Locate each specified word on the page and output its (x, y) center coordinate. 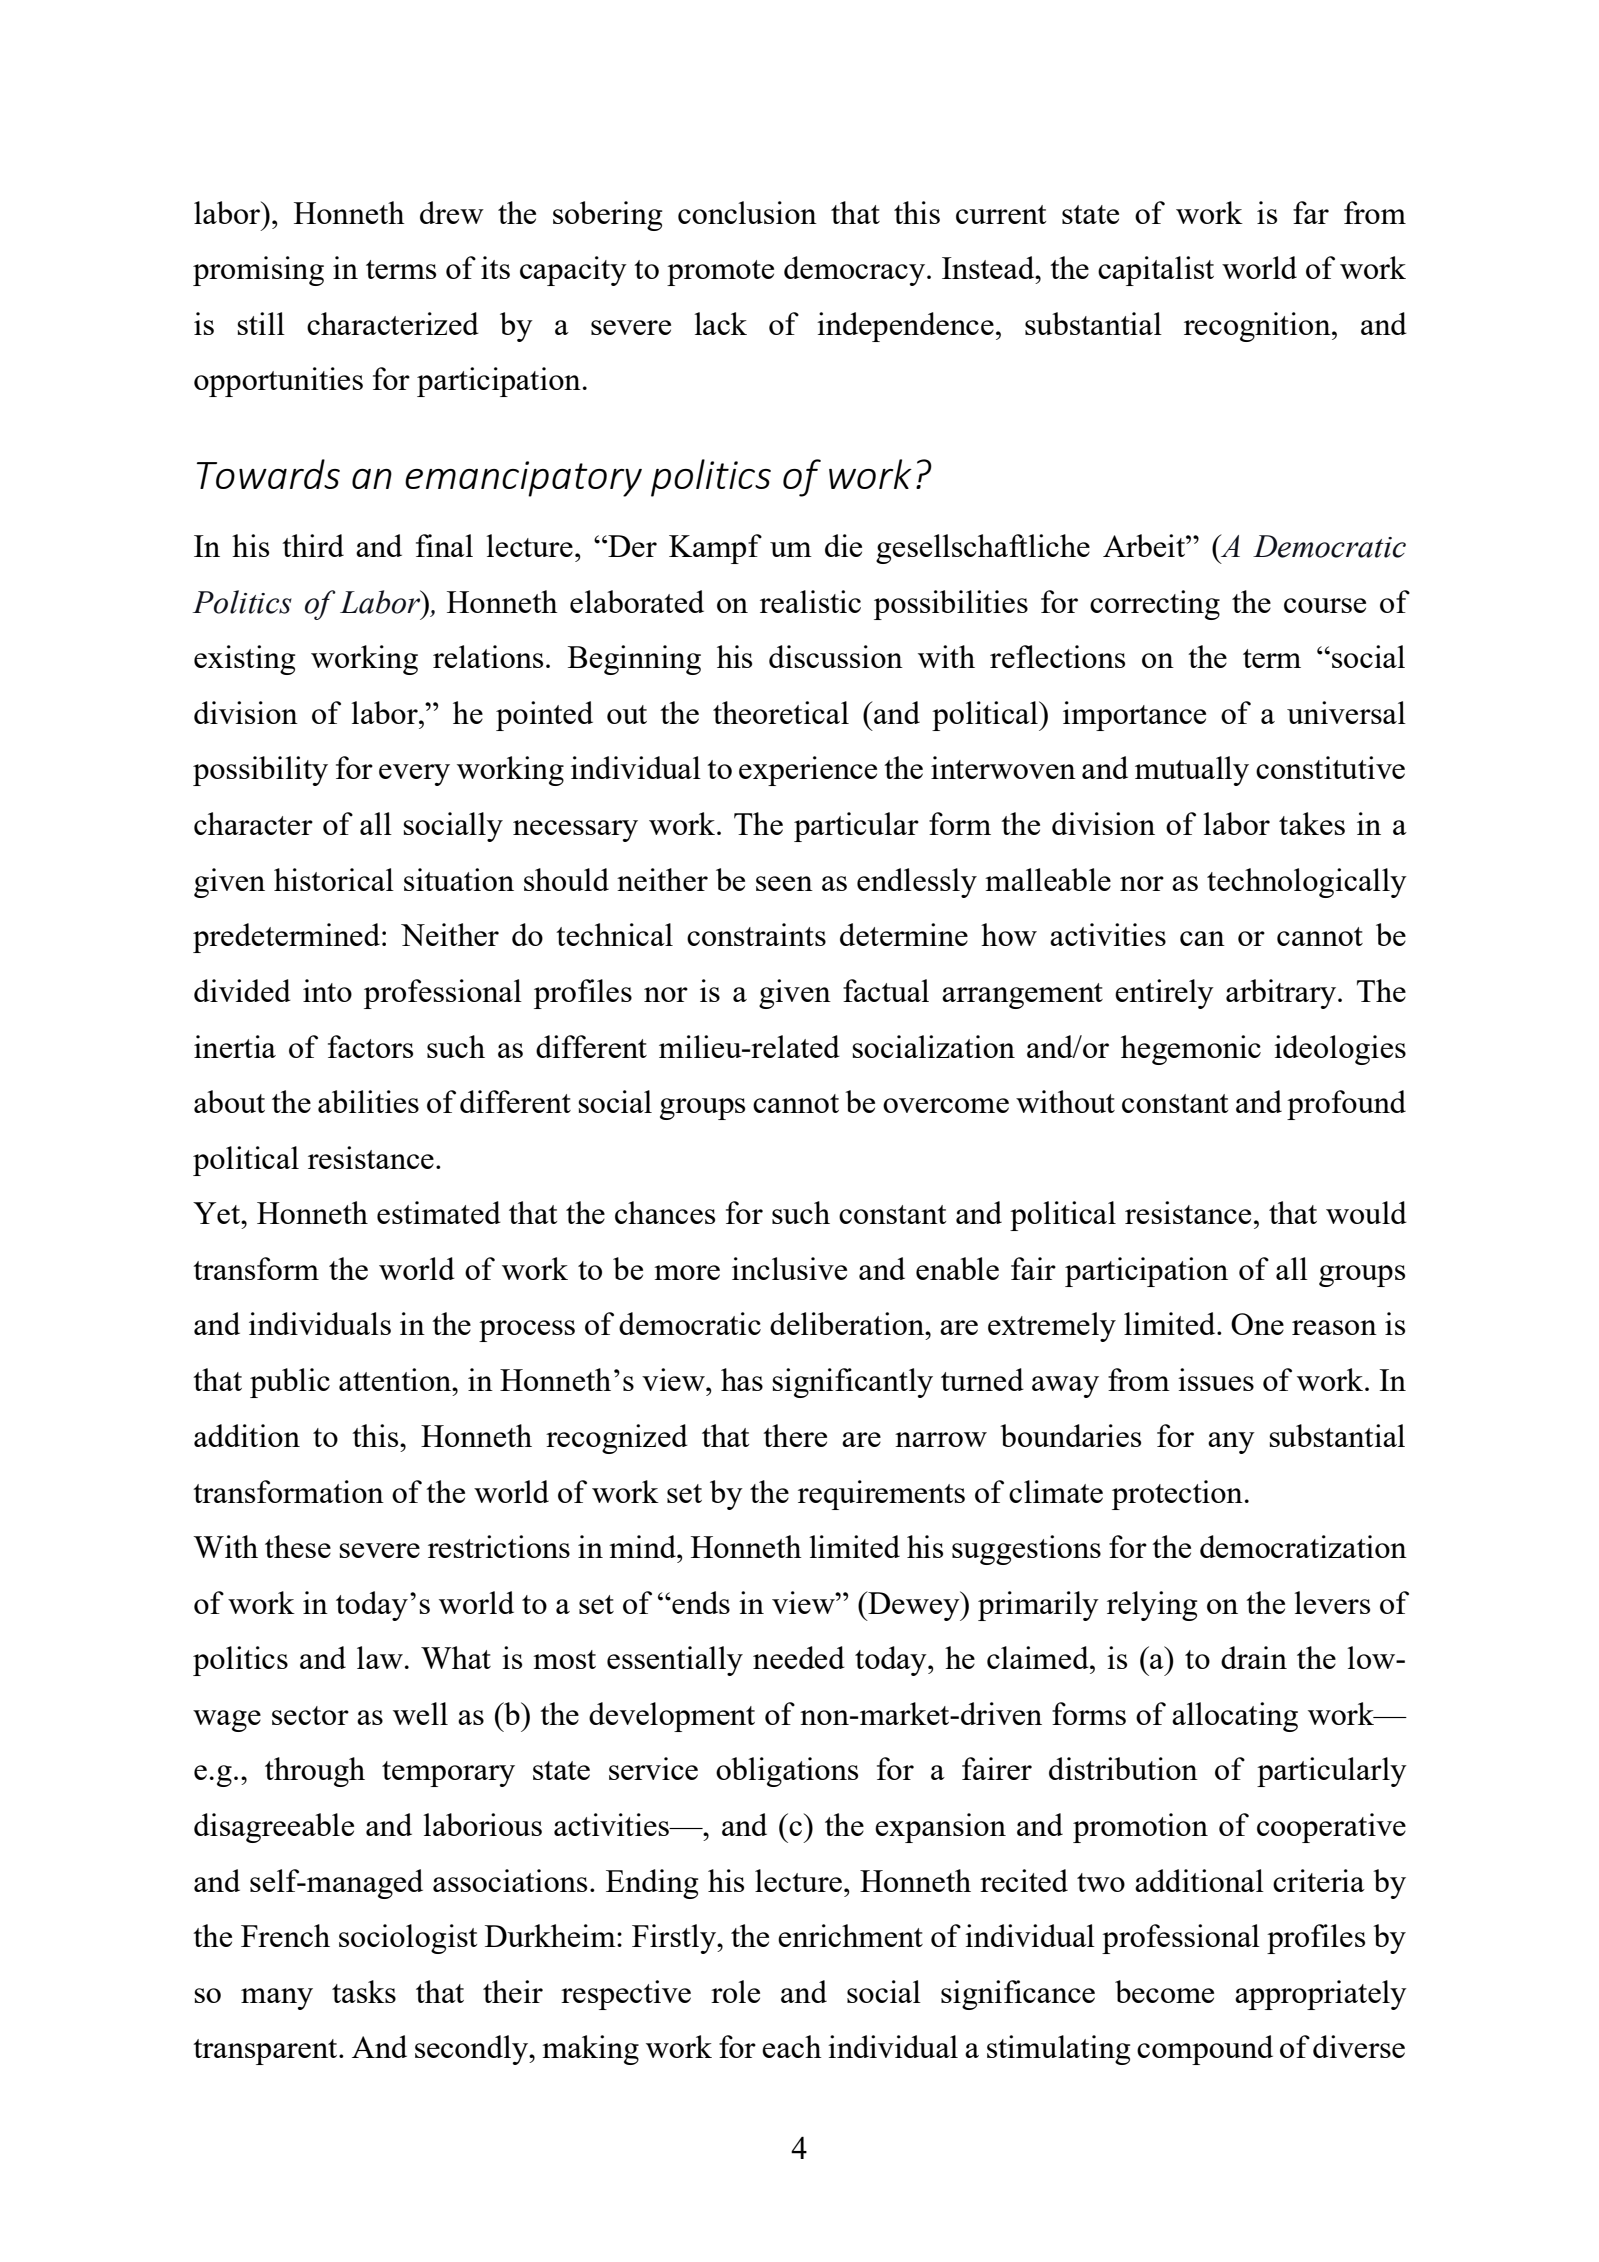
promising (258, 271)
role (735, 1991)
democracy (854, 271)
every (414, 775)
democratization (1303, 1546)
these (298, 1546)
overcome (946, 1105)
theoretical (781, 712)
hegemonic (1191, 1050)
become (1164, 1991)
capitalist (1156, 271)
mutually (1192, 771)
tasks (364, 1991)
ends (700, 1602)
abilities (368, 1101)
